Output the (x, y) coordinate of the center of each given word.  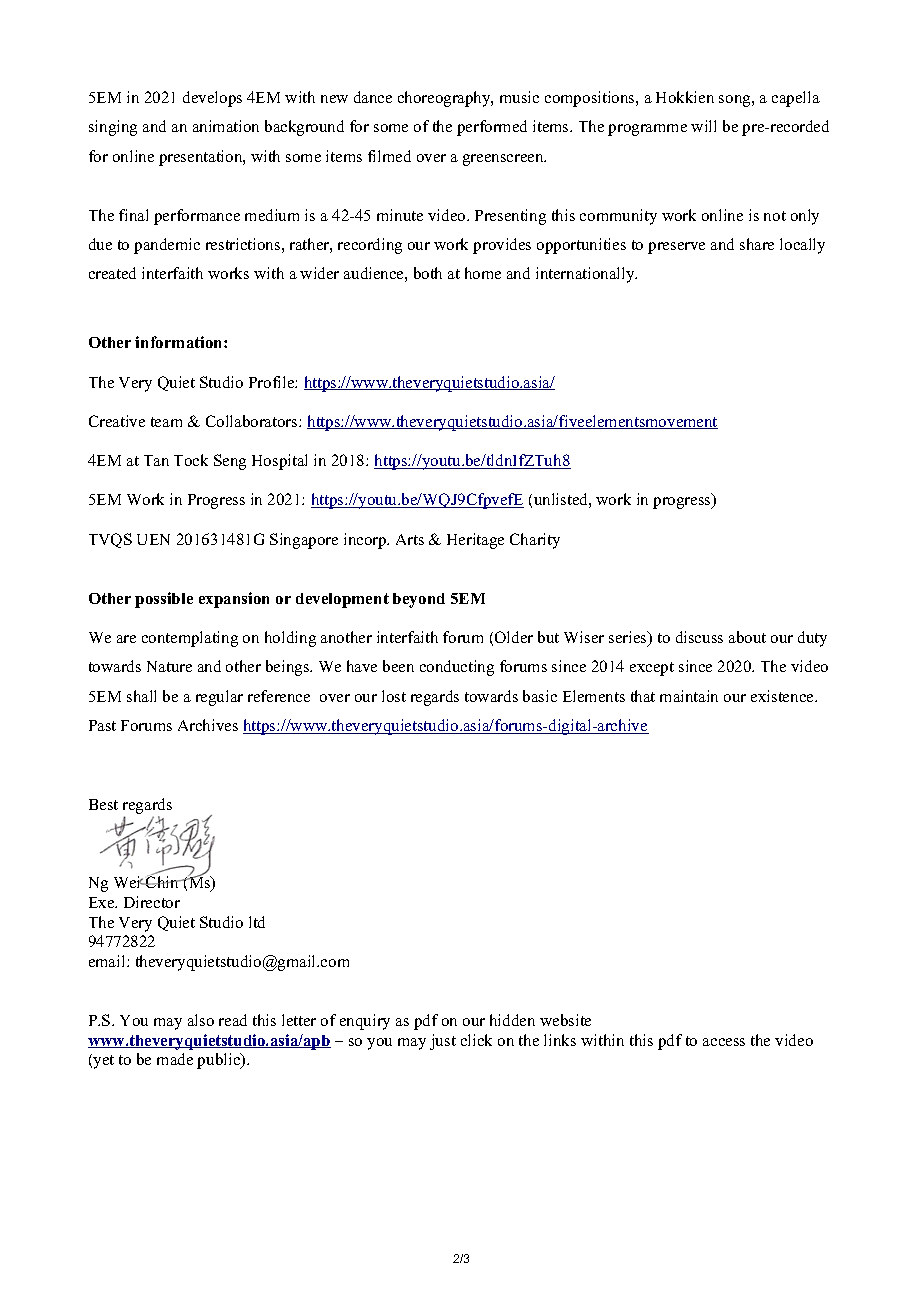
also (201, 1020)
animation (226, 126)
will (703, 126)
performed (492, 128)
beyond (419, 600)
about (747, 637)
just (443, 1042)
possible (164, 600)
